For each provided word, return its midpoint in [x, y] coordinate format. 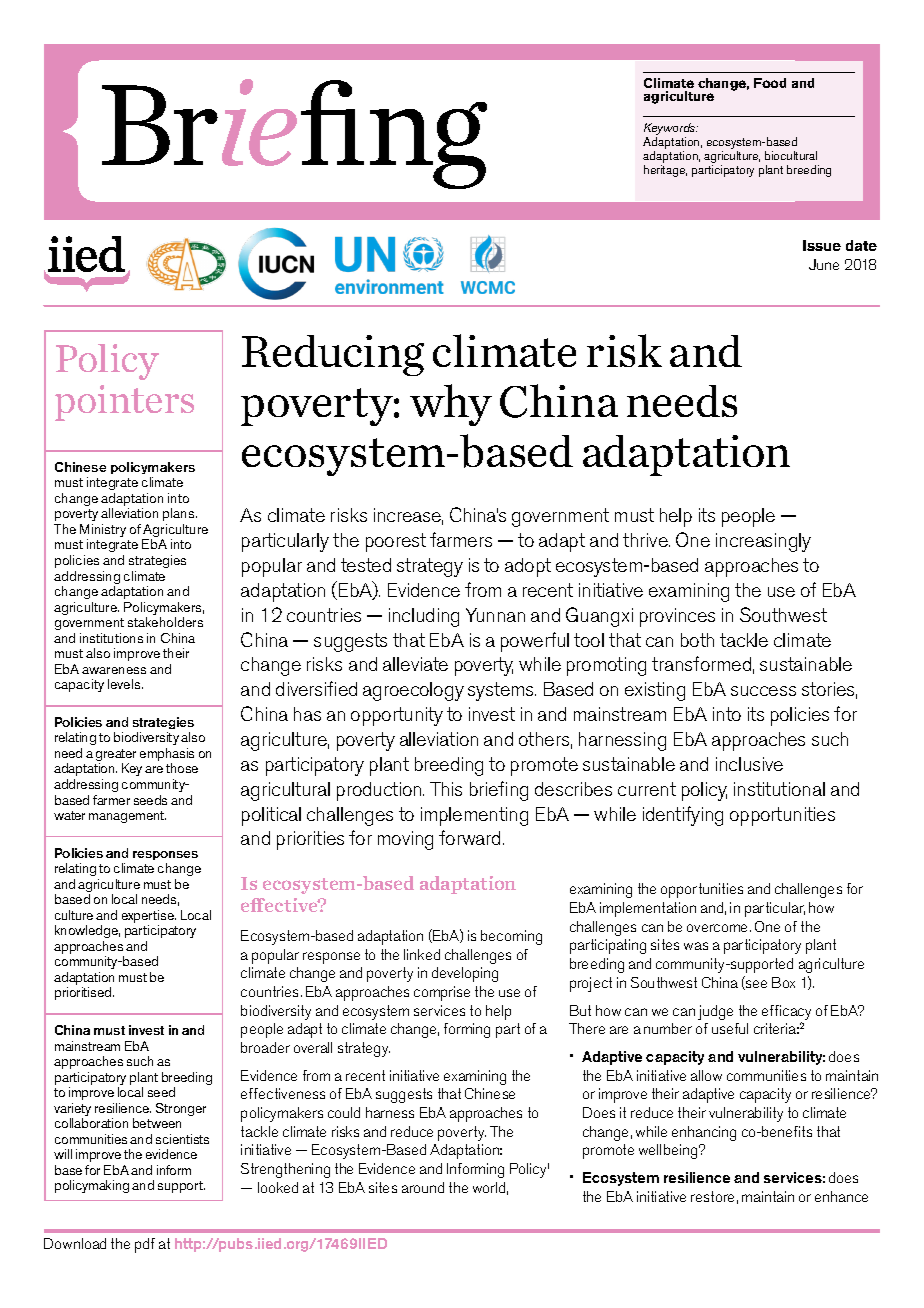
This [446, 789]
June [824, 264]
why [451, 405]
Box [783, 982]
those [182, 768]
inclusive [749, 764]
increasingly [763, 542]
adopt [528, 567]
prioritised [84, 993]
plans [180, 516]
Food [770, 83]
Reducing [333, 355]
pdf [145, 1245]
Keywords [671, 130]
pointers [124, 403]
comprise [442, 993]
